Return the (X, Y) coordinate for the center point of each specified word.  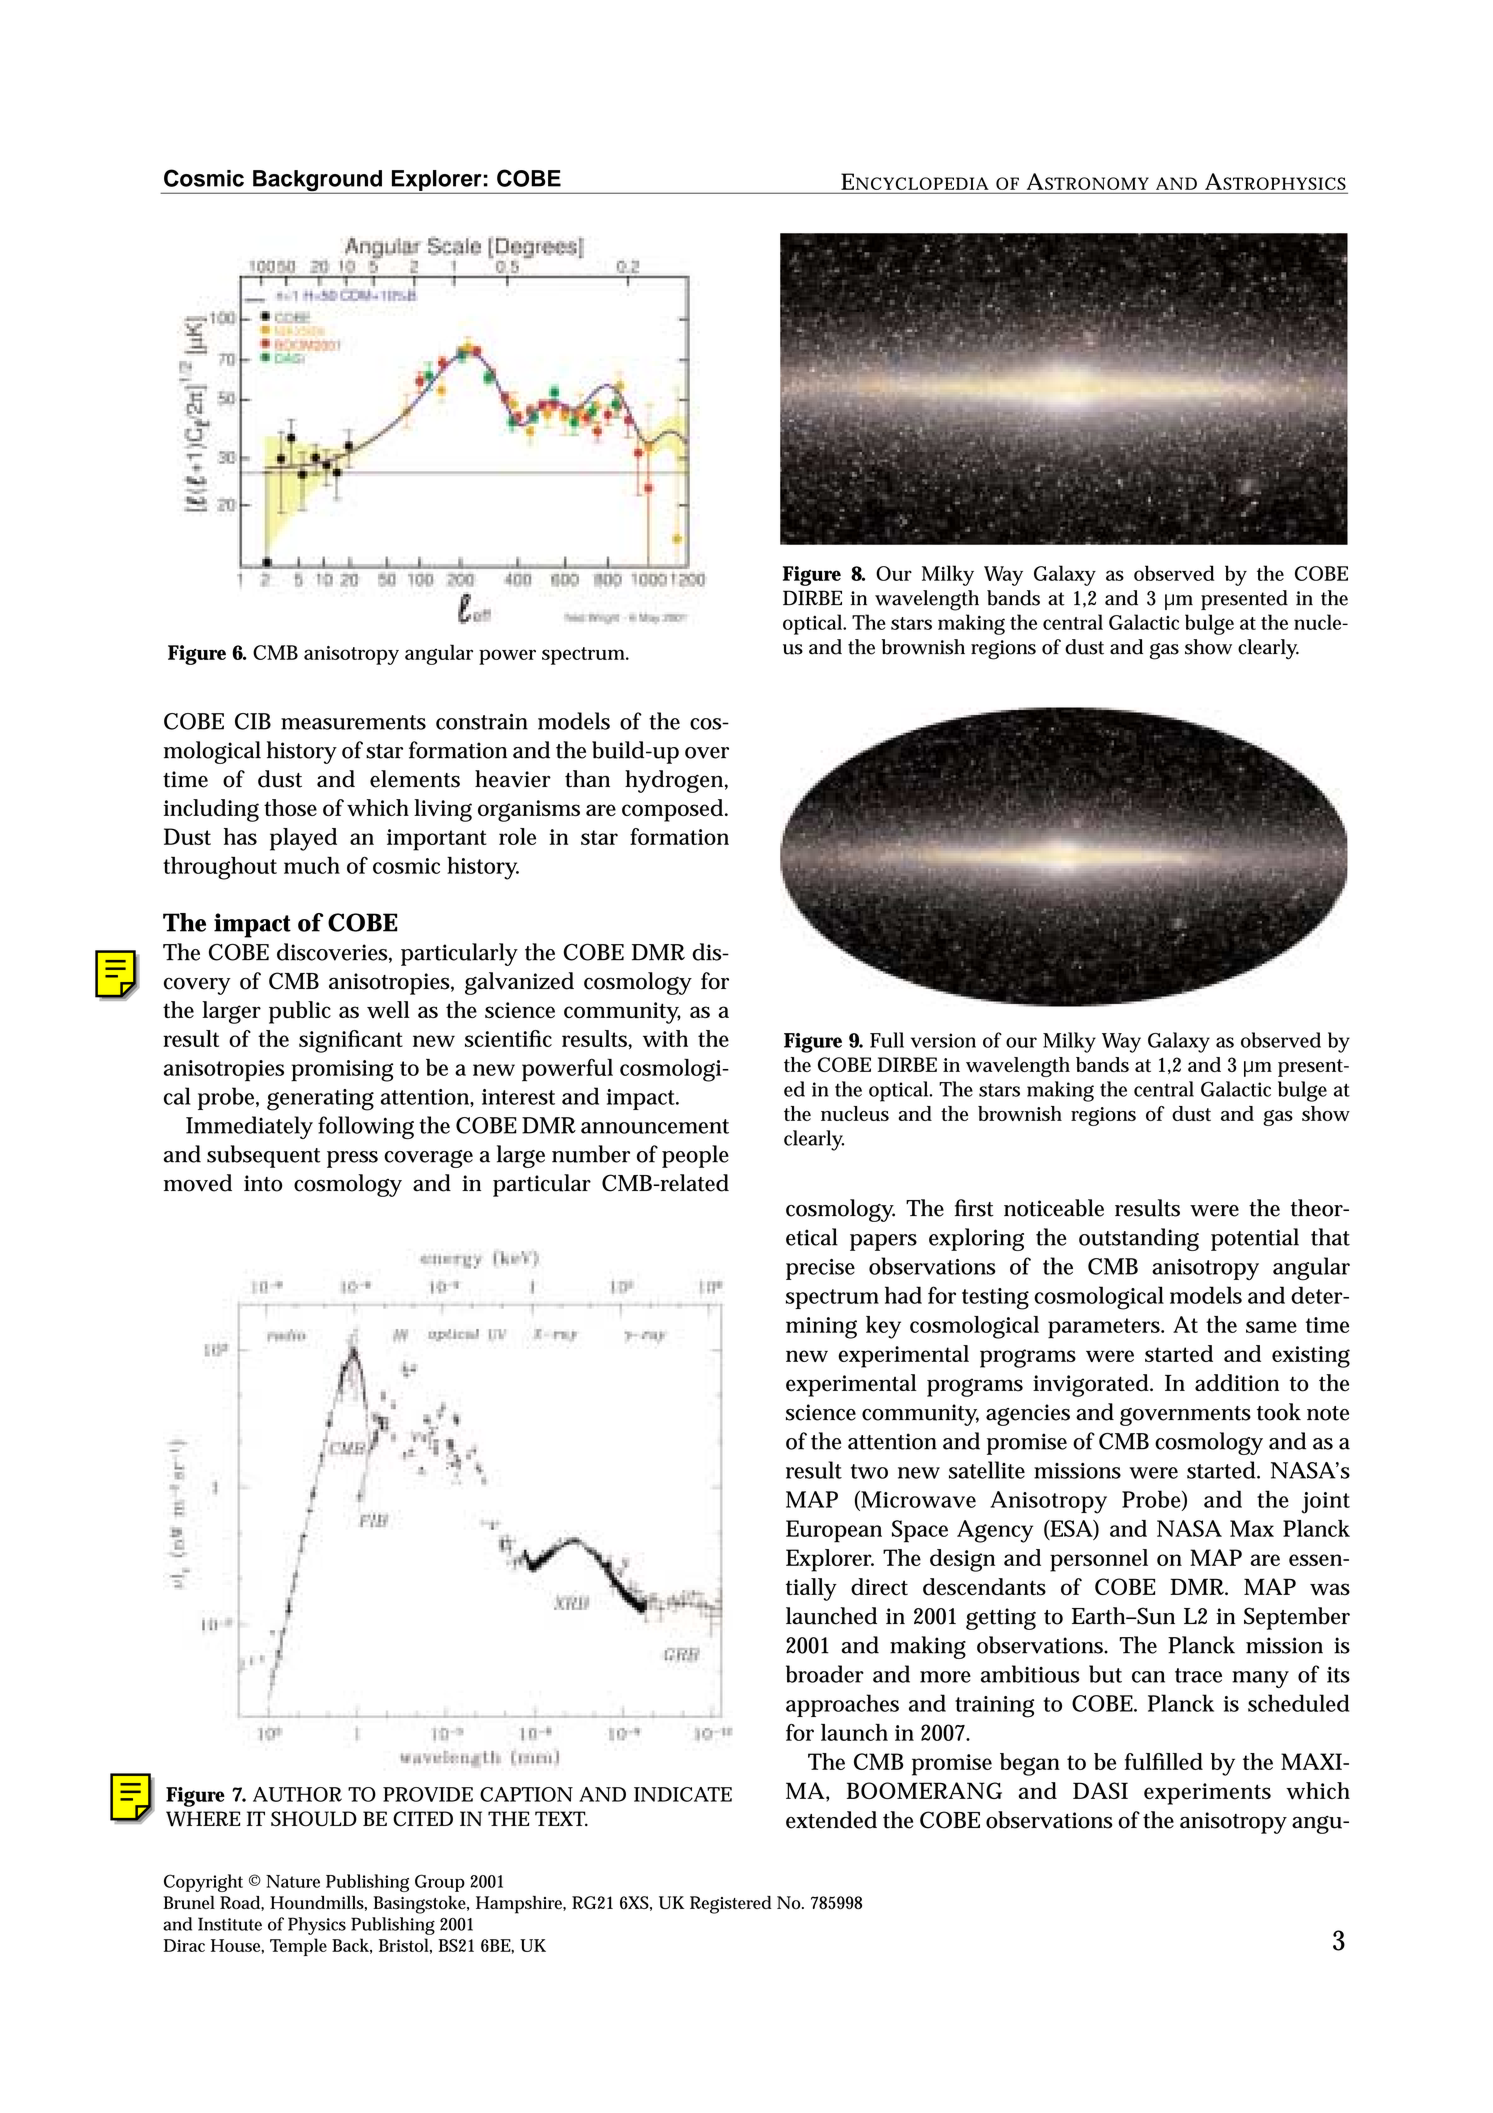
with (665, 1038)
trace (1198, 1675)
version (943, 1040)
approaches (842, 1705)
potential (1255, 1239)
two (869, 1471)
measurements (353, 722)
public (300, 1012)
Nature (293, 1881)
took (1279, 1412)
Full (887, 1040)
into (263, 1183)
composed (674, 810)
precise (820, 1269)
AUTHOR (297, 1794)
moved (198, 1183)
